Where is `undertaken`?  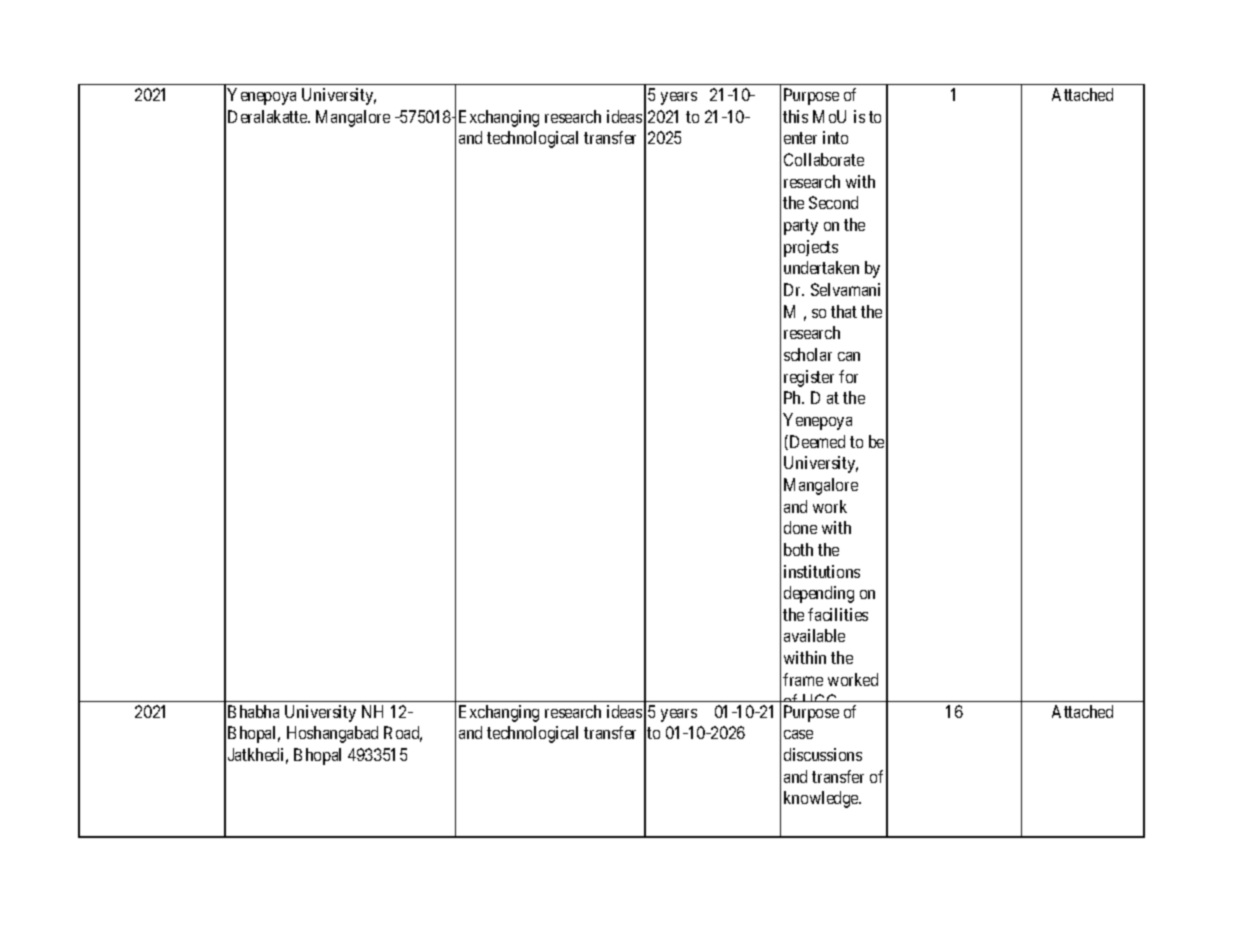
undertaken is located at coordinates (821, 267).
